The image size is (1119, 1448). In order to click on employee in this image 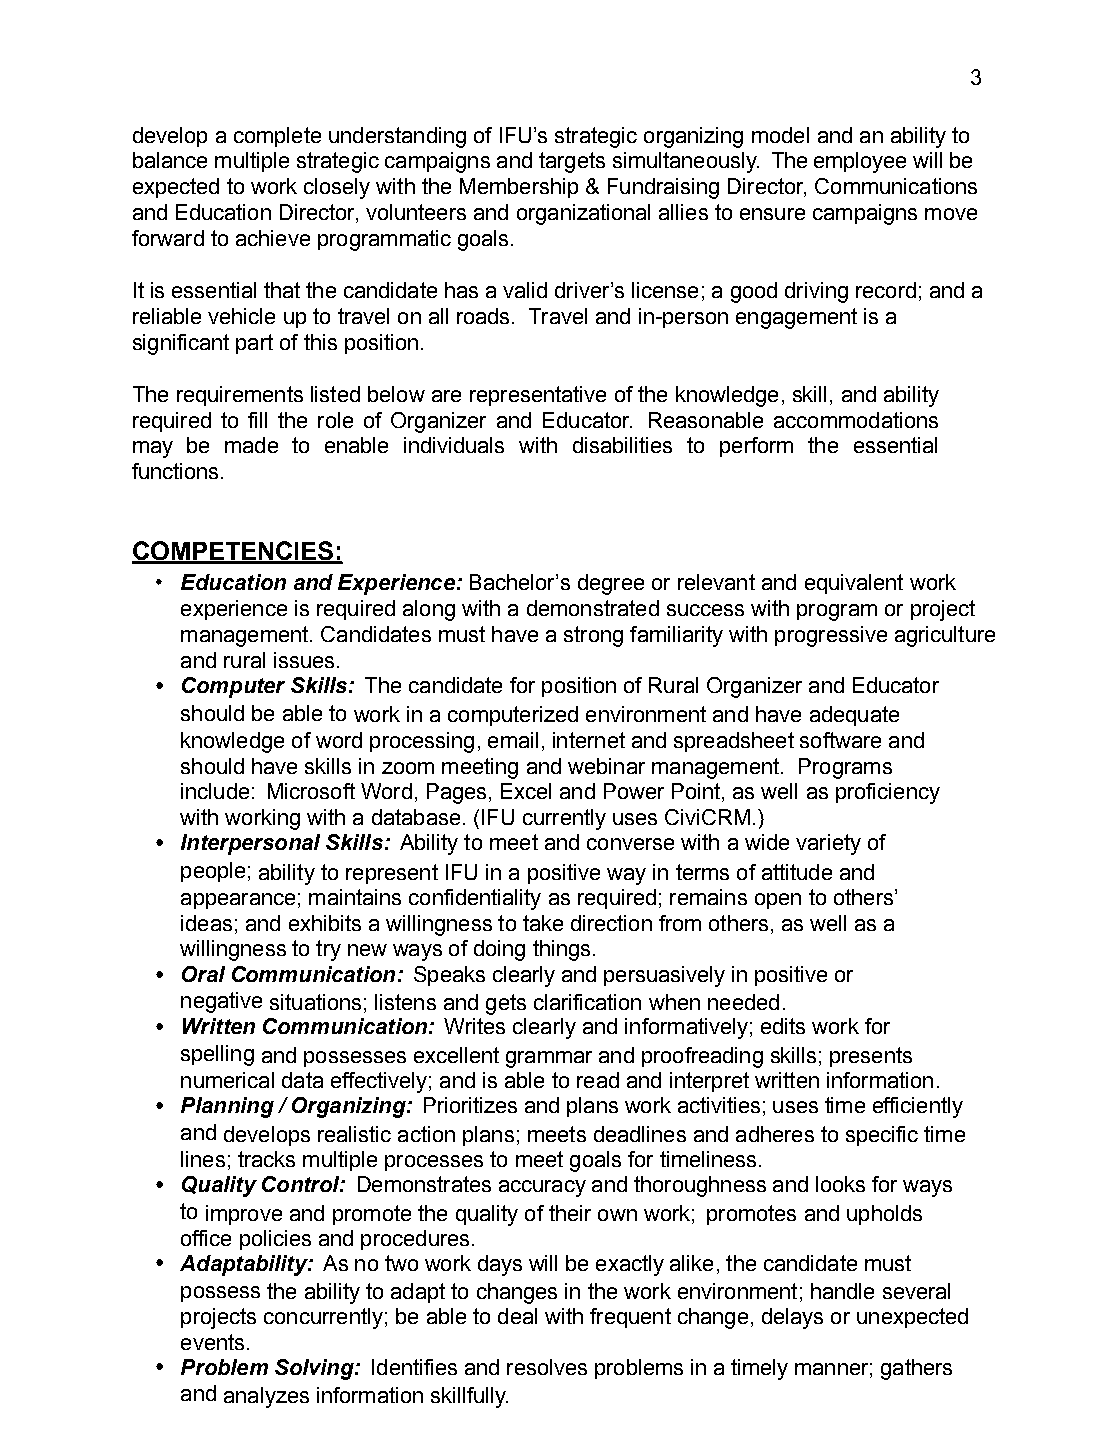, I will do `click(860, 162)`.
